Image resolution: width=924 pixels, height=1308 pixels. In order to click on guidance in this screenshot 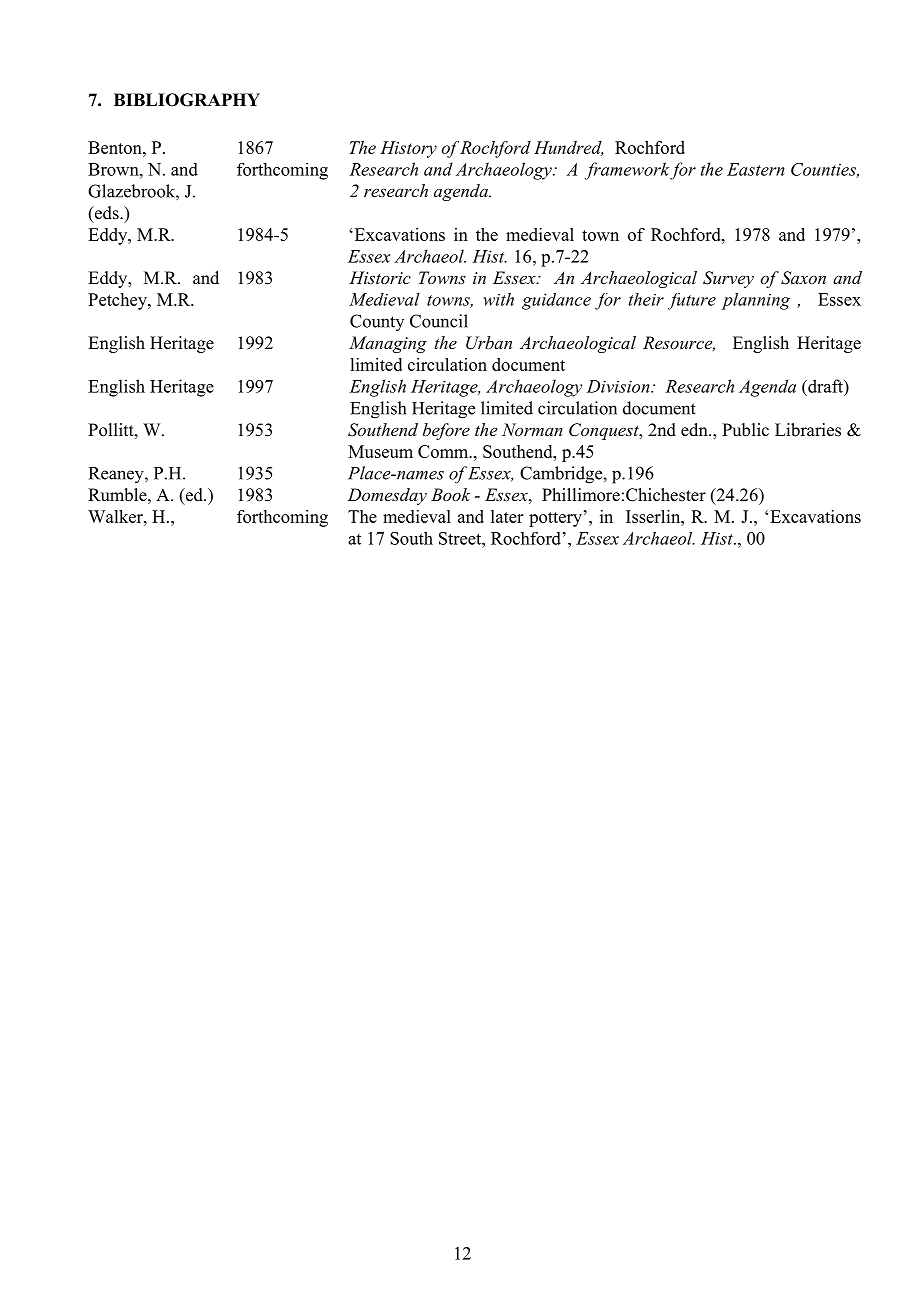, I will do `click(556, 301)`.
